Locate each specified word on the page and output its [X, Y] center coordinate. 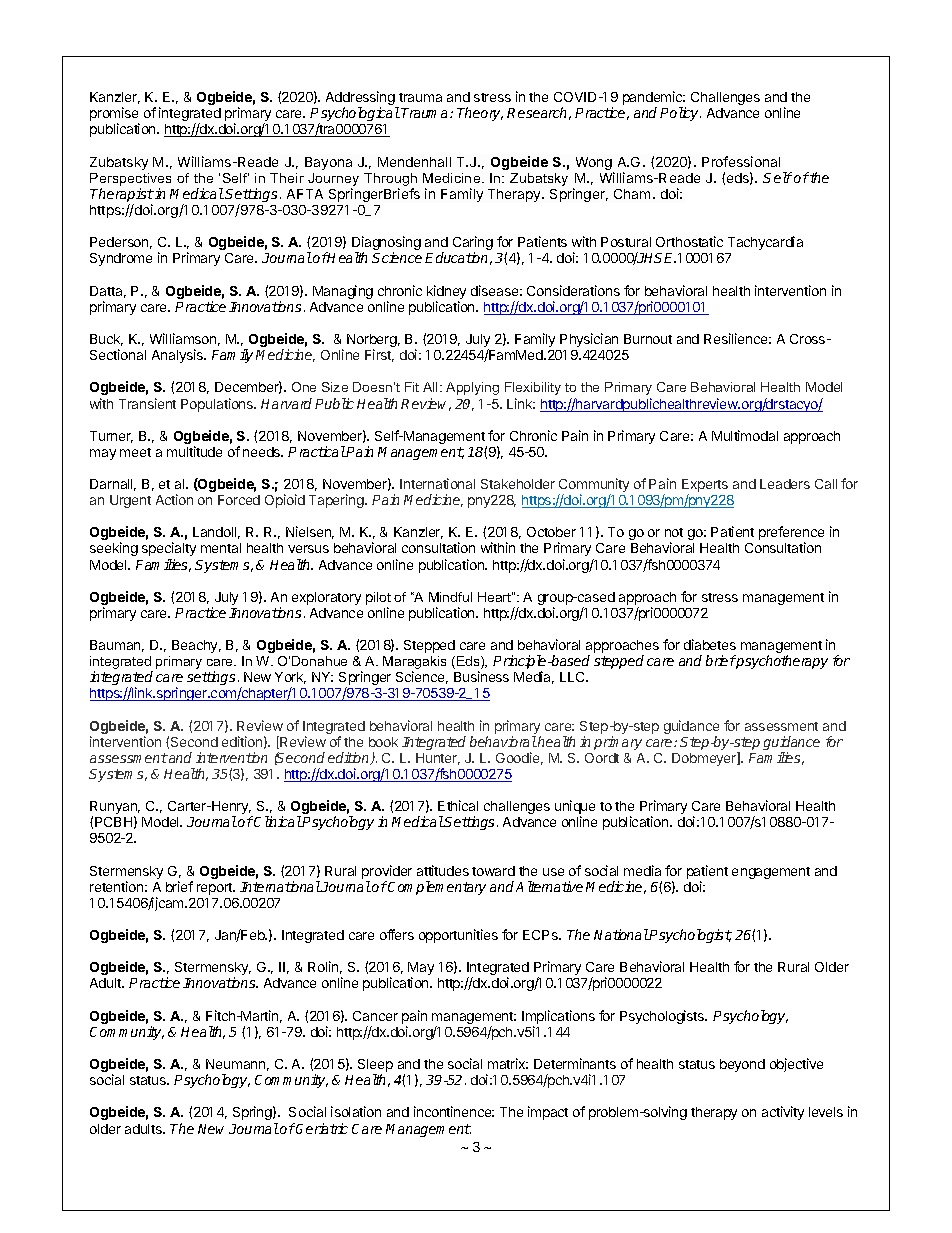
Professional [741, 161]
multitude [194, 451]
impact [548, 1113]
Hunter [438, 759]
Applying [472, 388]
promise [114, 115]
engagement [771, 873]
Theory [480, 114]
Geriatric [321, 1128]
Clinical [277, 821]
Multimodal [745, 435]
